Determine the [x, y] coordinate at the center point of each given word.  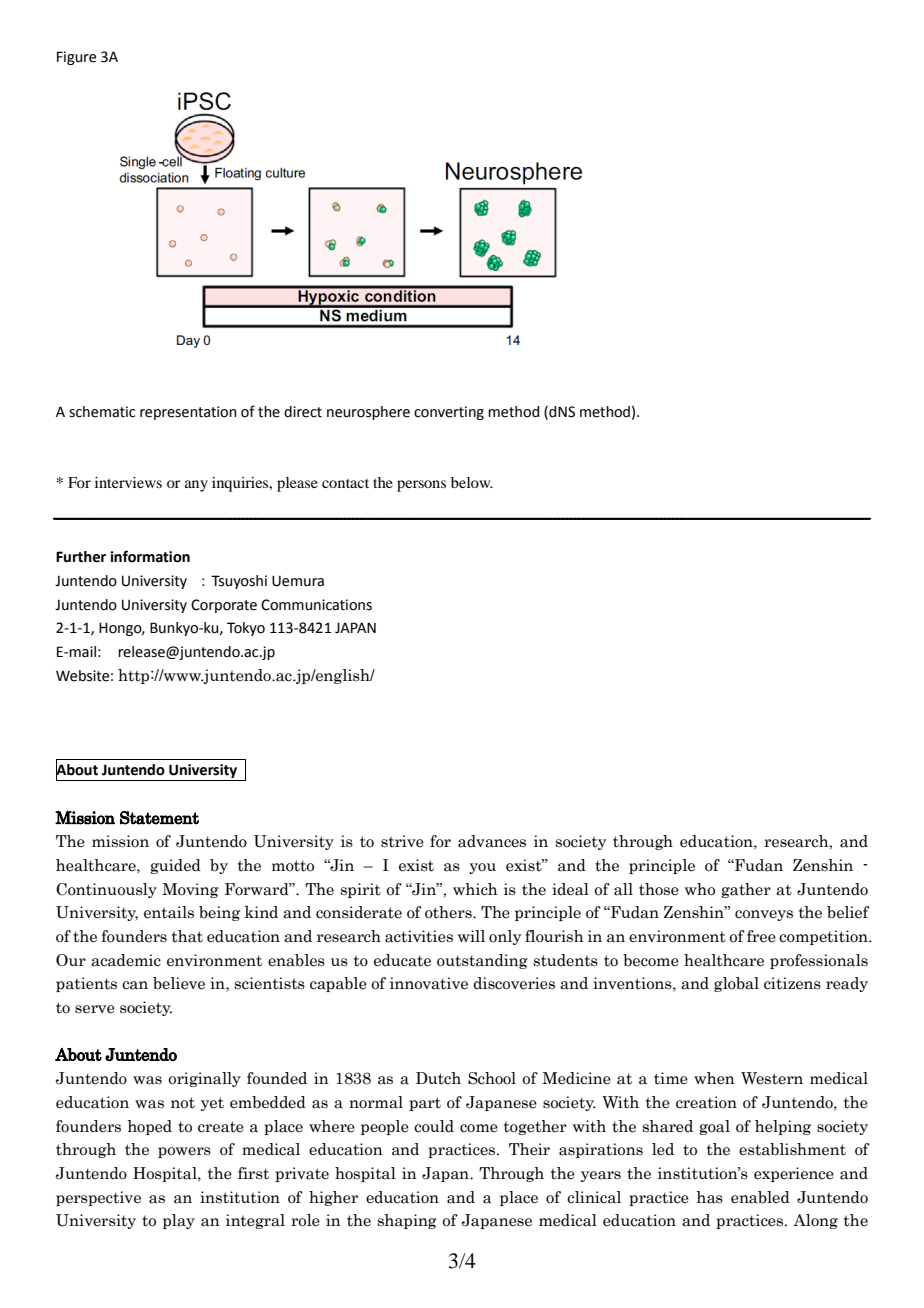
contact [345, 483]
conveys [764, 915]
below [472, 482]
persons [421, 486]
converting [449, 413]
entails [169, 912]
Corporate [224, 606]
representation [188, 413]
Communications [316, 605]
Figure [76, 58]
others [449, 912]
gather [746, 890]
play [179, 1221]
